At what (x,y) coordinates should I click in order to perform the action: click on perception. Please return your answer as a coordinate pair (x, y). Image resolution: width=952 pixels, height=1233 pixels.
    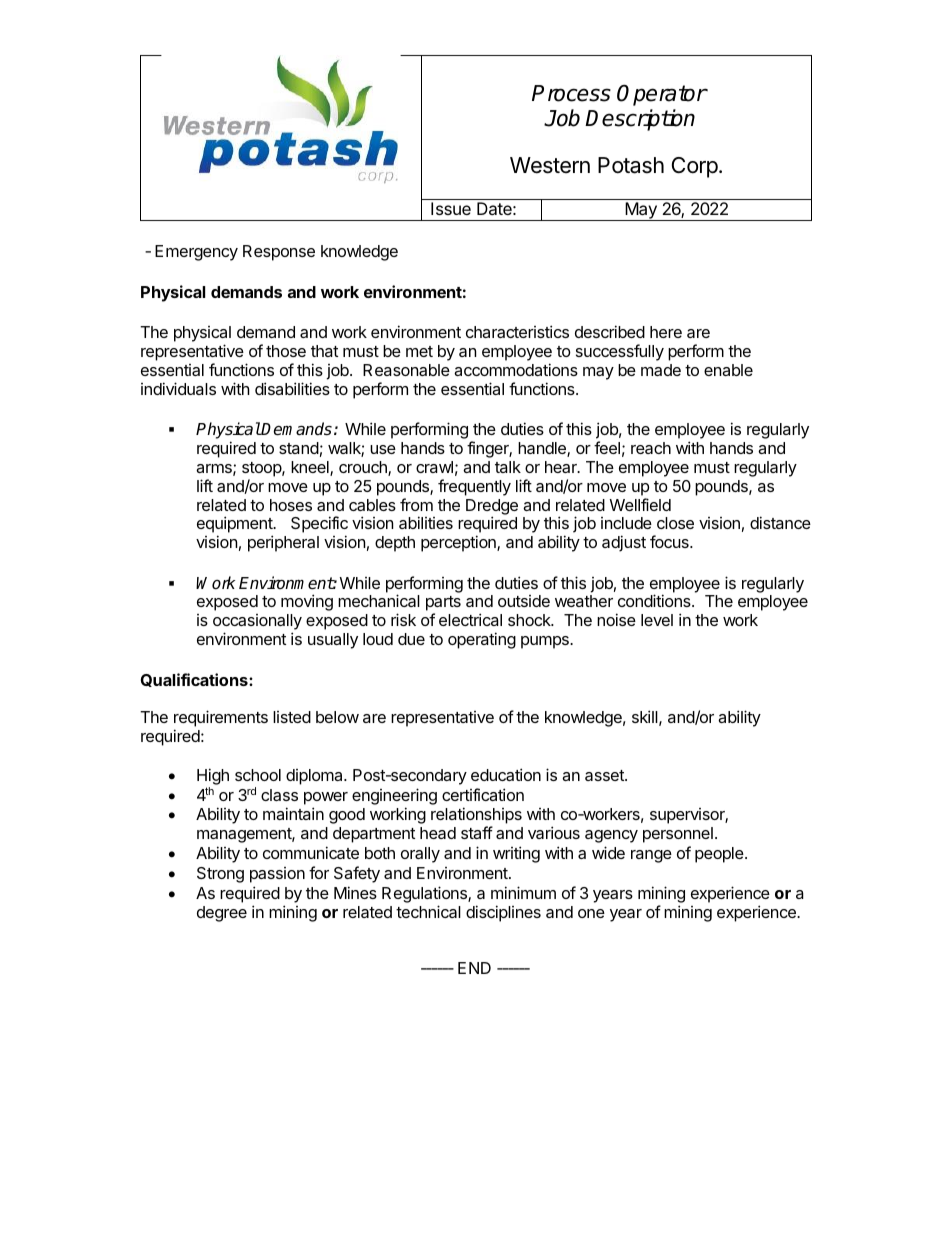
    Looking at the image, I should click on (459, 543).
